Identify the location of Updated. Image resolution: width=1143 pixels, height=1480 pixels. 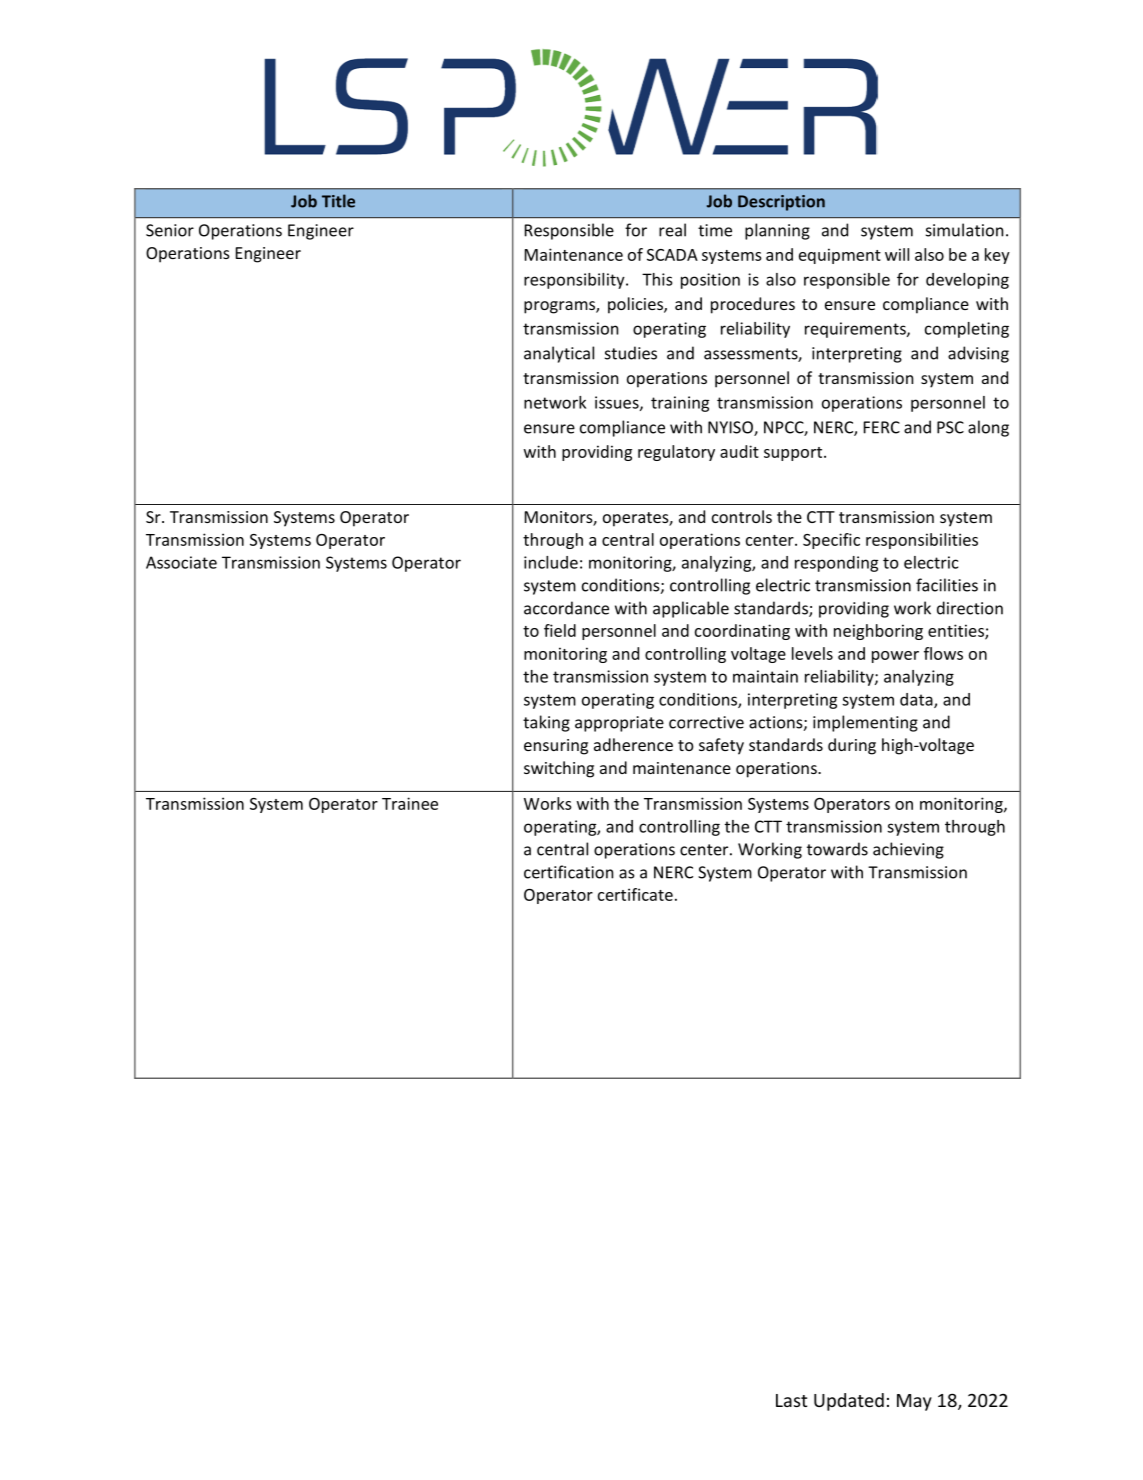
(849, 1402).
